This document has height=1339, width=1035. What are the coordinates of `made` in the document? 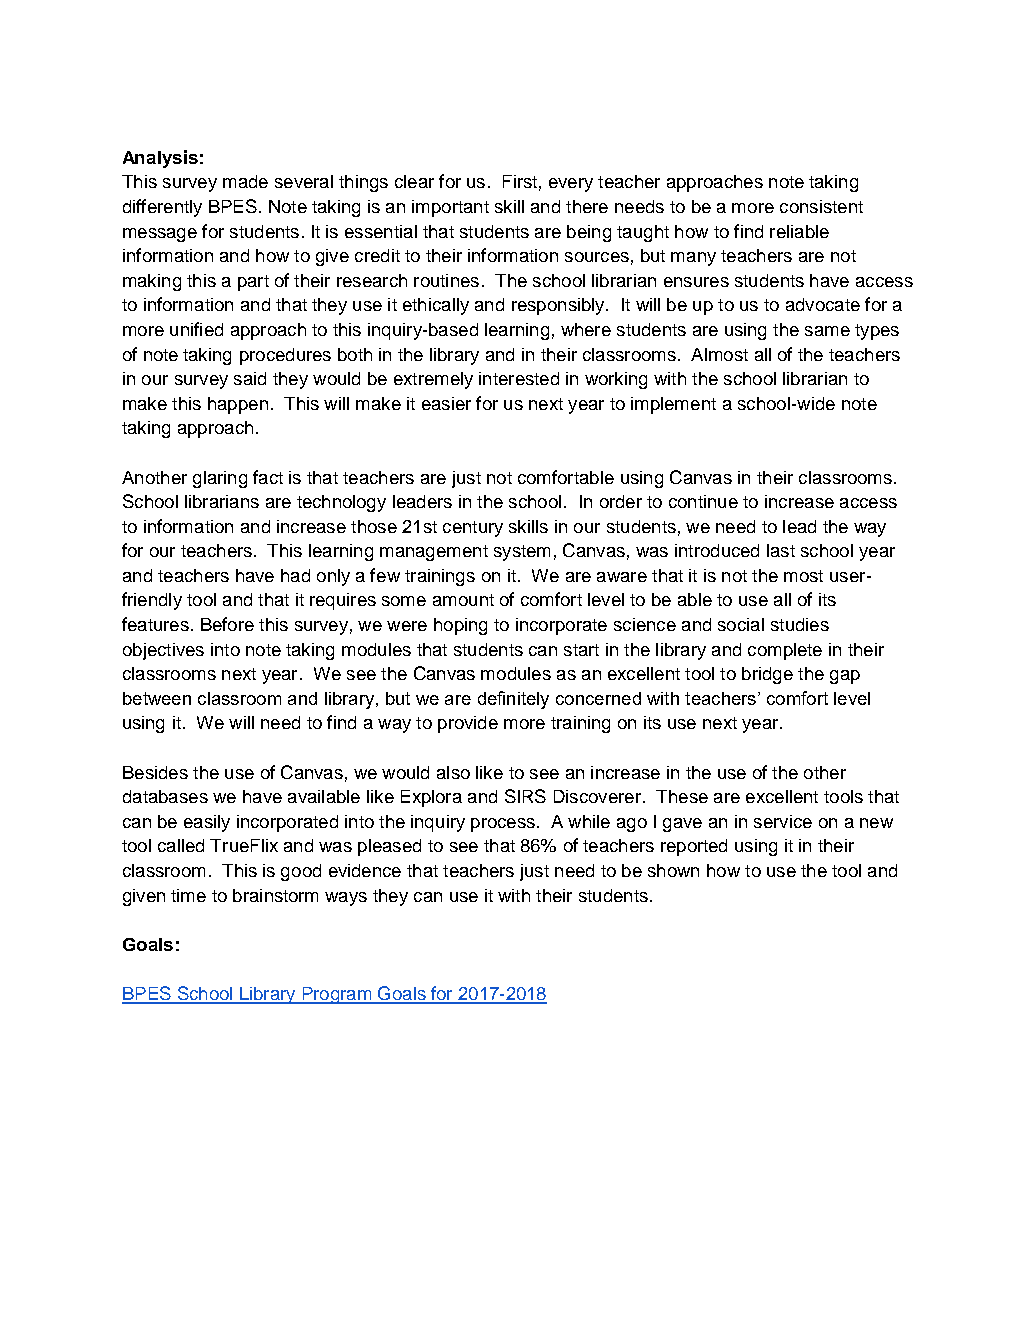 It's located at (245, 181).
